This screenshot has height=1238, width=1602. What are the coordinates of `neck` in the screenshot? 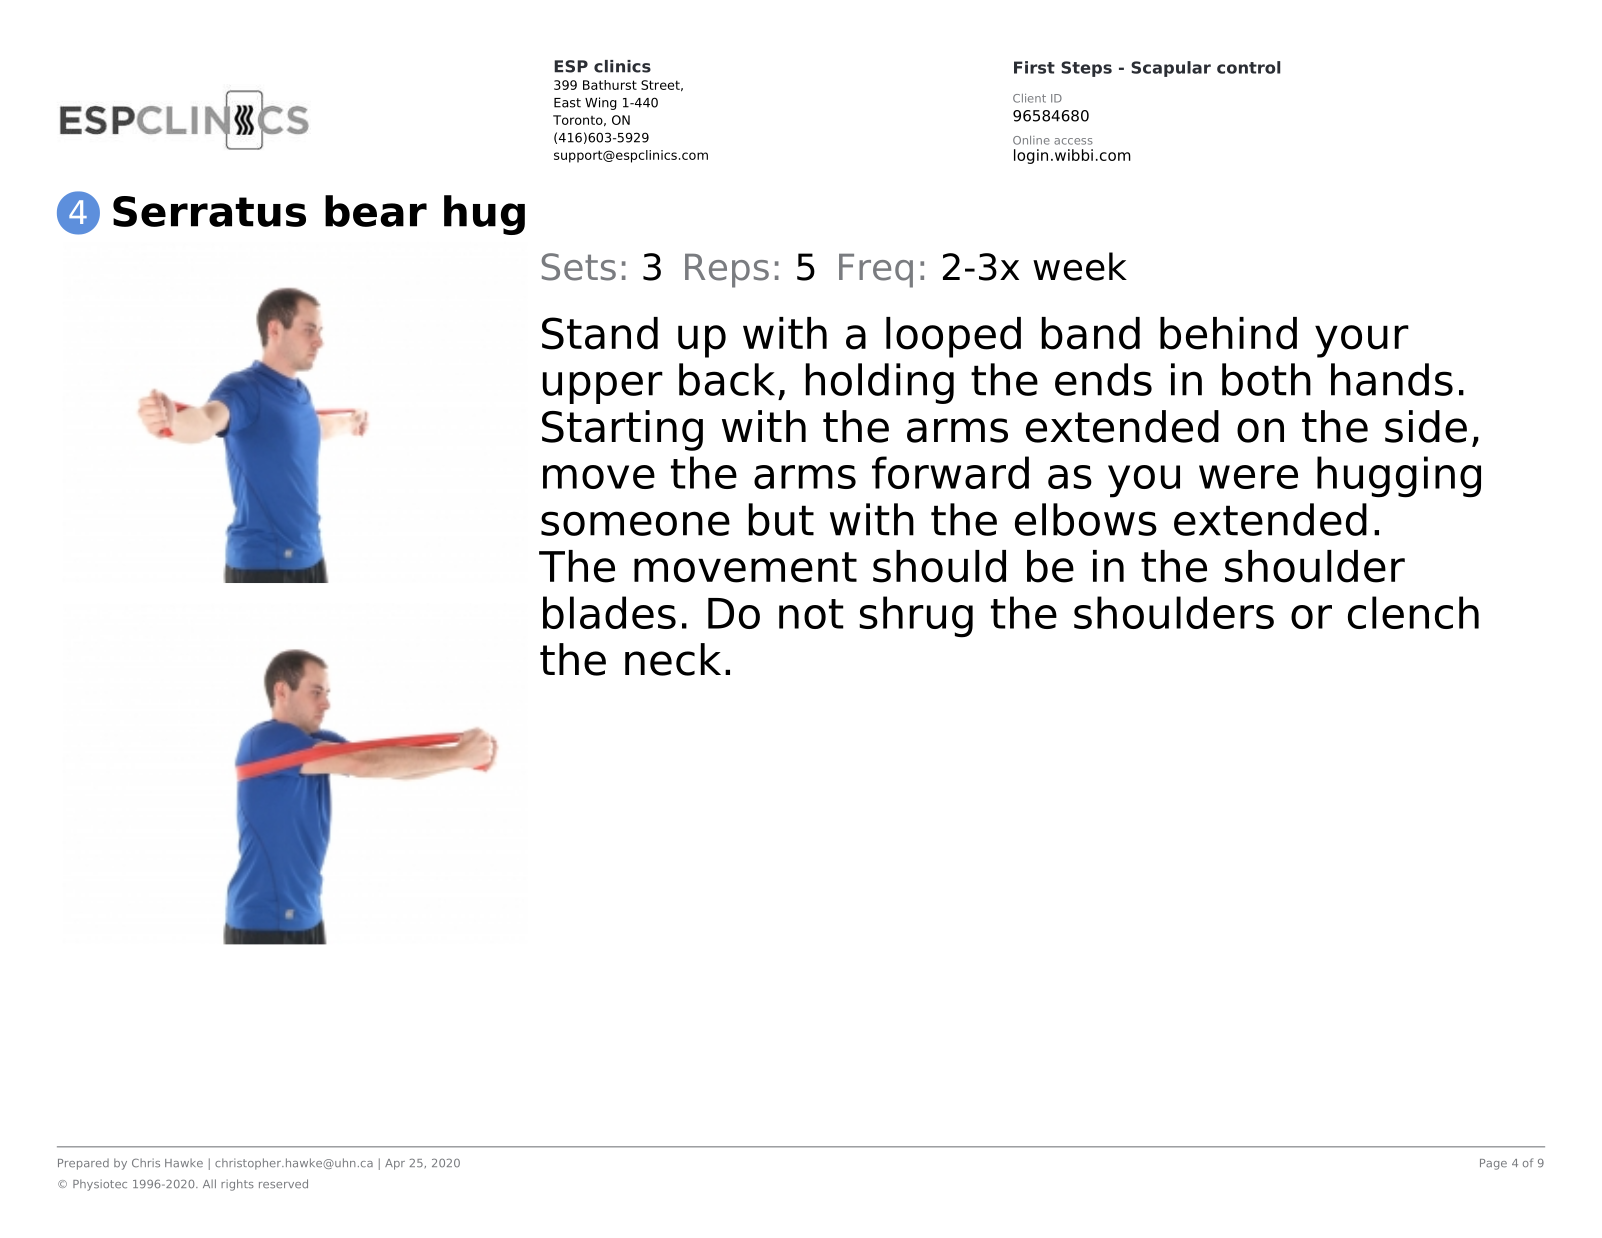 It's located at (673, 659).
